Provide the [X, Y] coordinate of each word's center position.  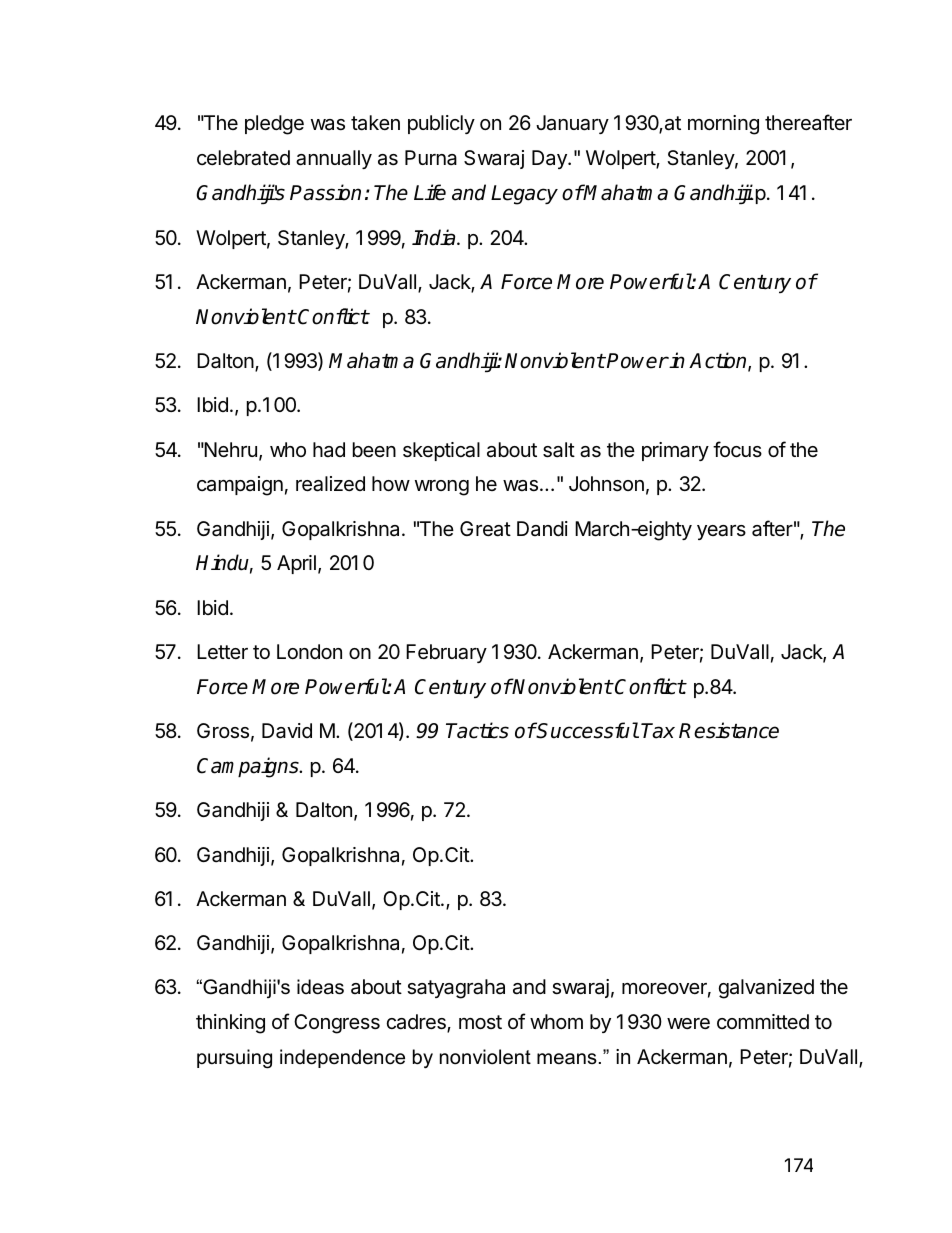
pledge [274, 125]
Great [485, 529]
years [721, 532]
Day [550, 159]
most [480, 1022]
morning [723, 125]
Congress [337, 1024]
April [296, 564]
